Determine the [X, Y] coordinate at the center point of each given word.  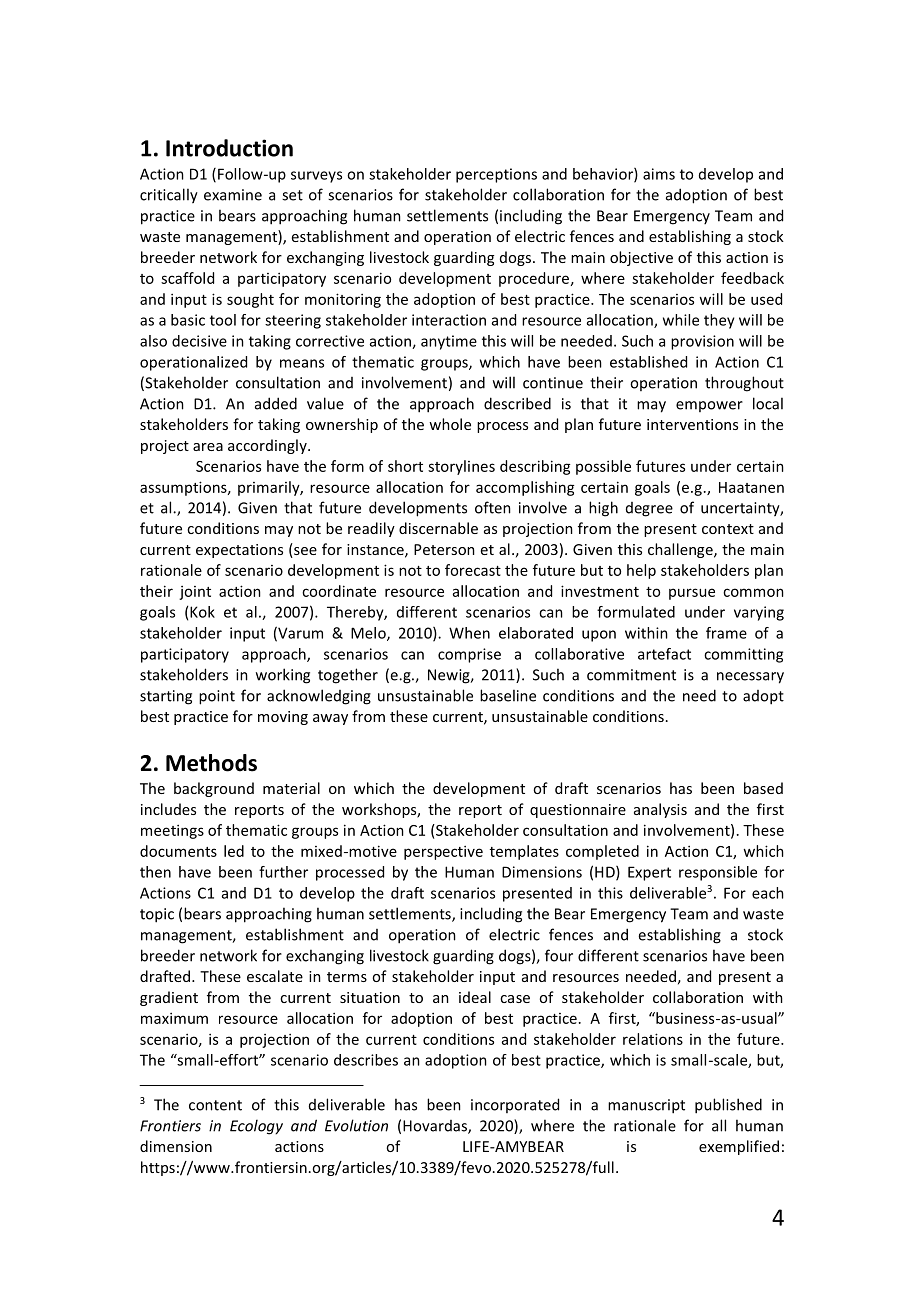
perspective [443, 852]
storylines [461, 467]
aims [659, 174]
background [214, 789]
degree [649, 509]
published [728, 1106]
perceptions [496, 175]
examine [233, 195]
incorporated [515, 1105]
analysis [660, 810]
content [215, 1105]
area [208, 447]
